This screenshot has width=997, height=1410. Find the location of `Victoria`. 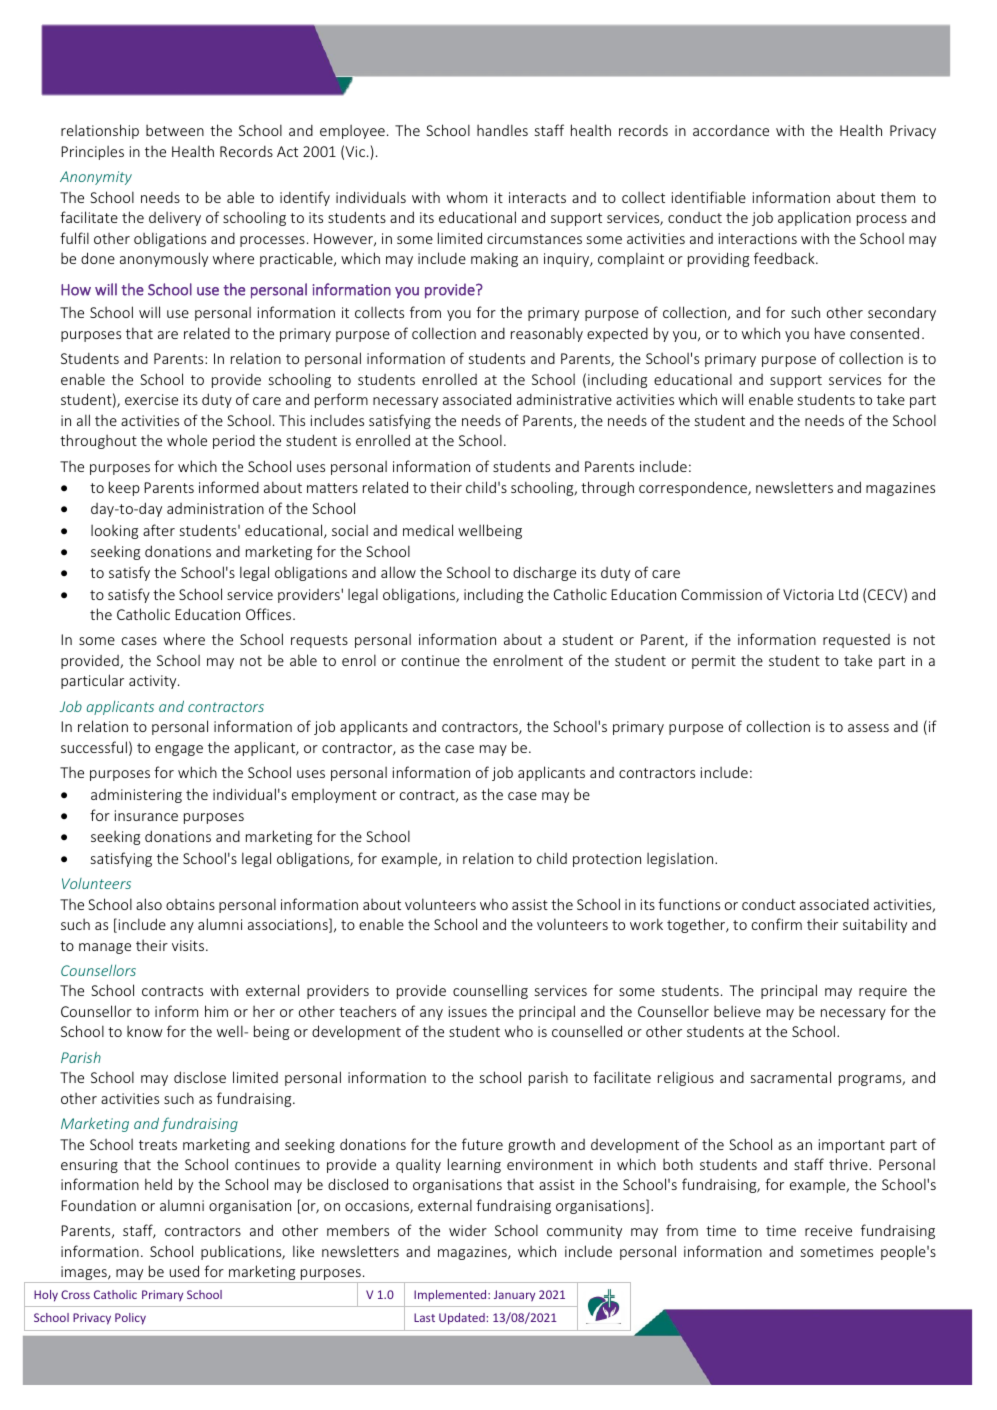

Victoria is located at coordinates (808, 594).
